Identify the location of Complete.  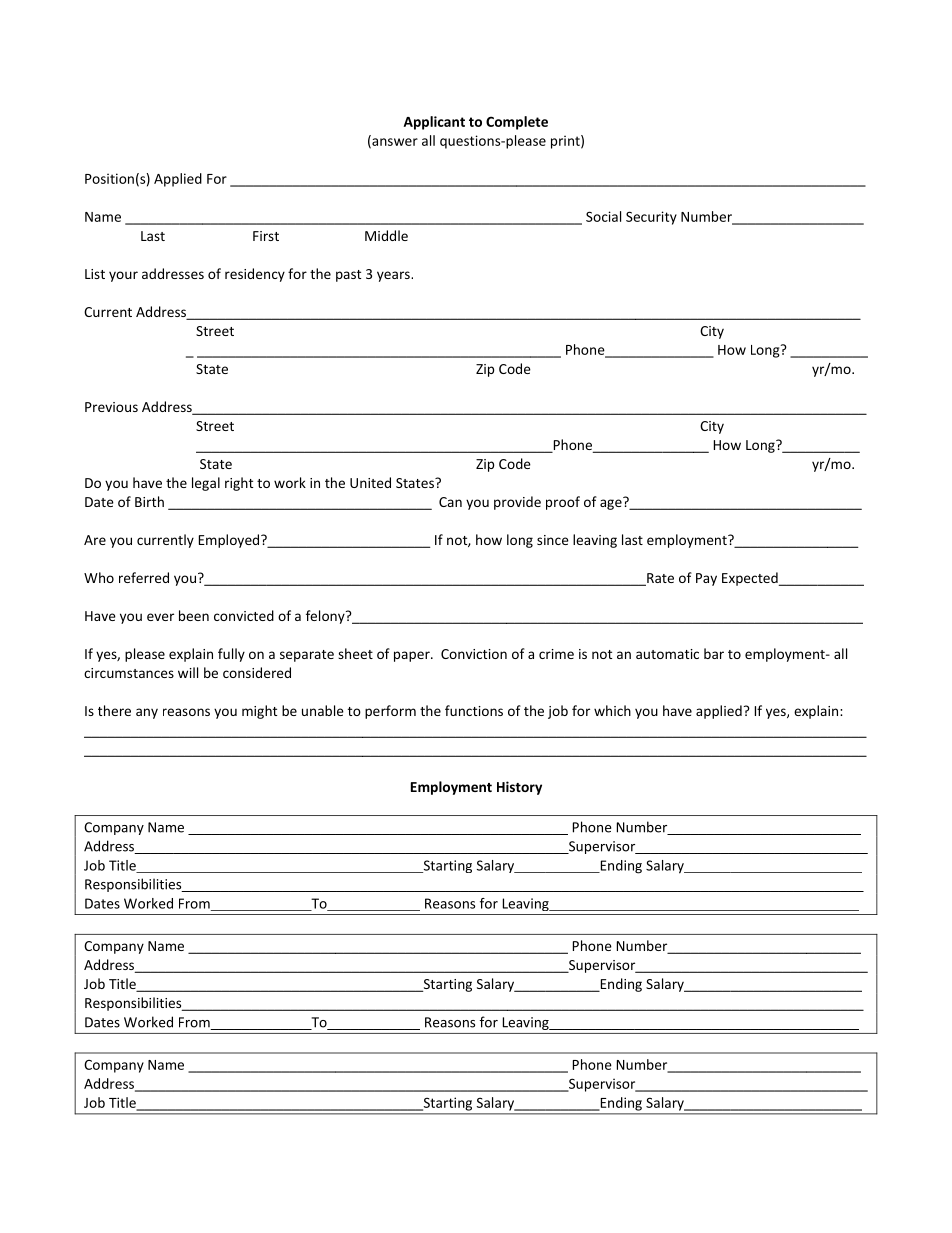
(517, 123).
